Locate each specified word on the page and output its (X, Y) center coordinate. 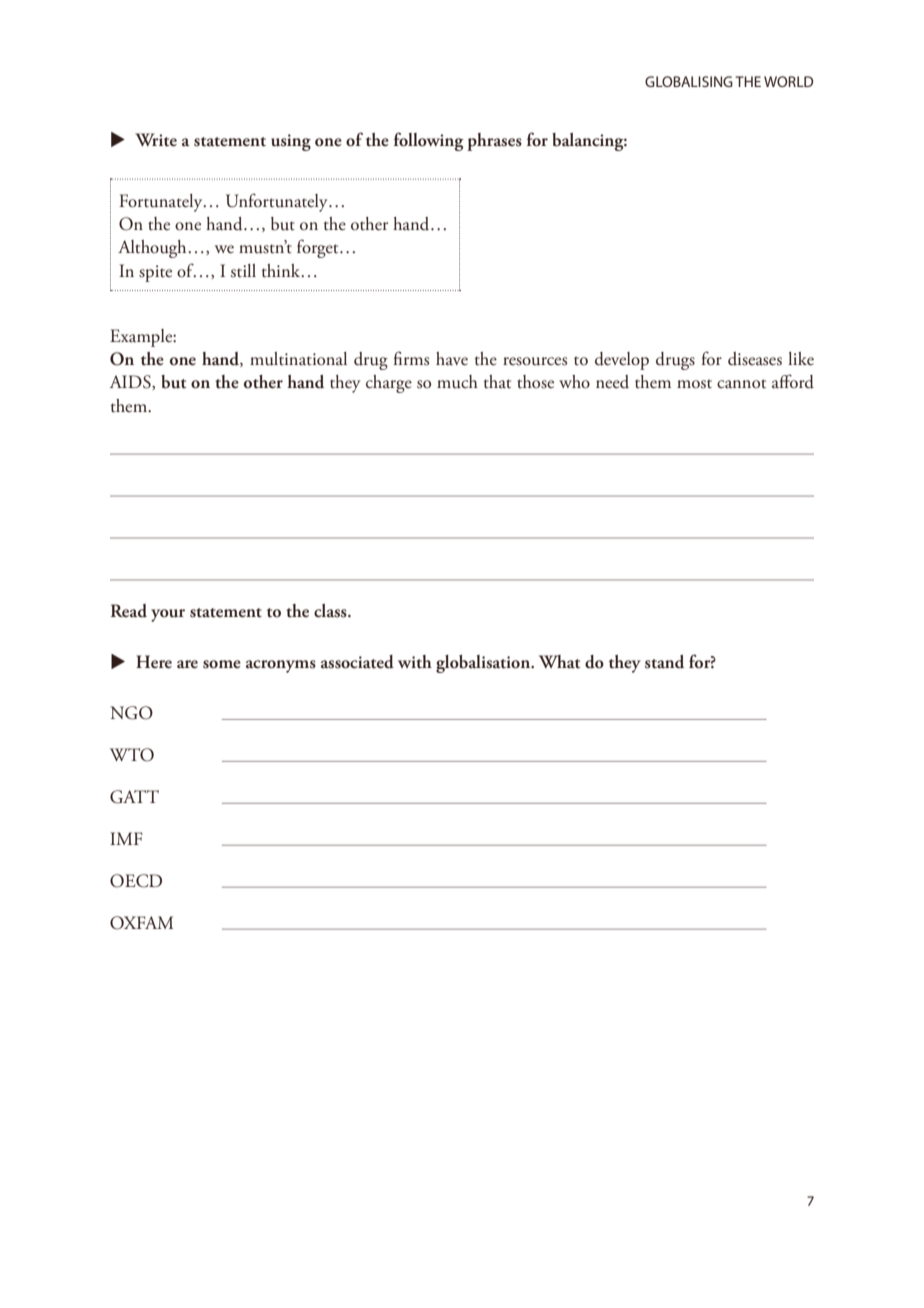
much (457, 382)
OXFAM (141, 923)
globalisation (484, 664)
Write (156, 140)
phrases (494, 142)
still (243, 271)
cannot (741, 384)
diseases (755, 359)
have (452, 359)
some (222, 664)
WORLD (788, 81)
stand (664, 662)
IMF (126, 838)
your (168, 615)
